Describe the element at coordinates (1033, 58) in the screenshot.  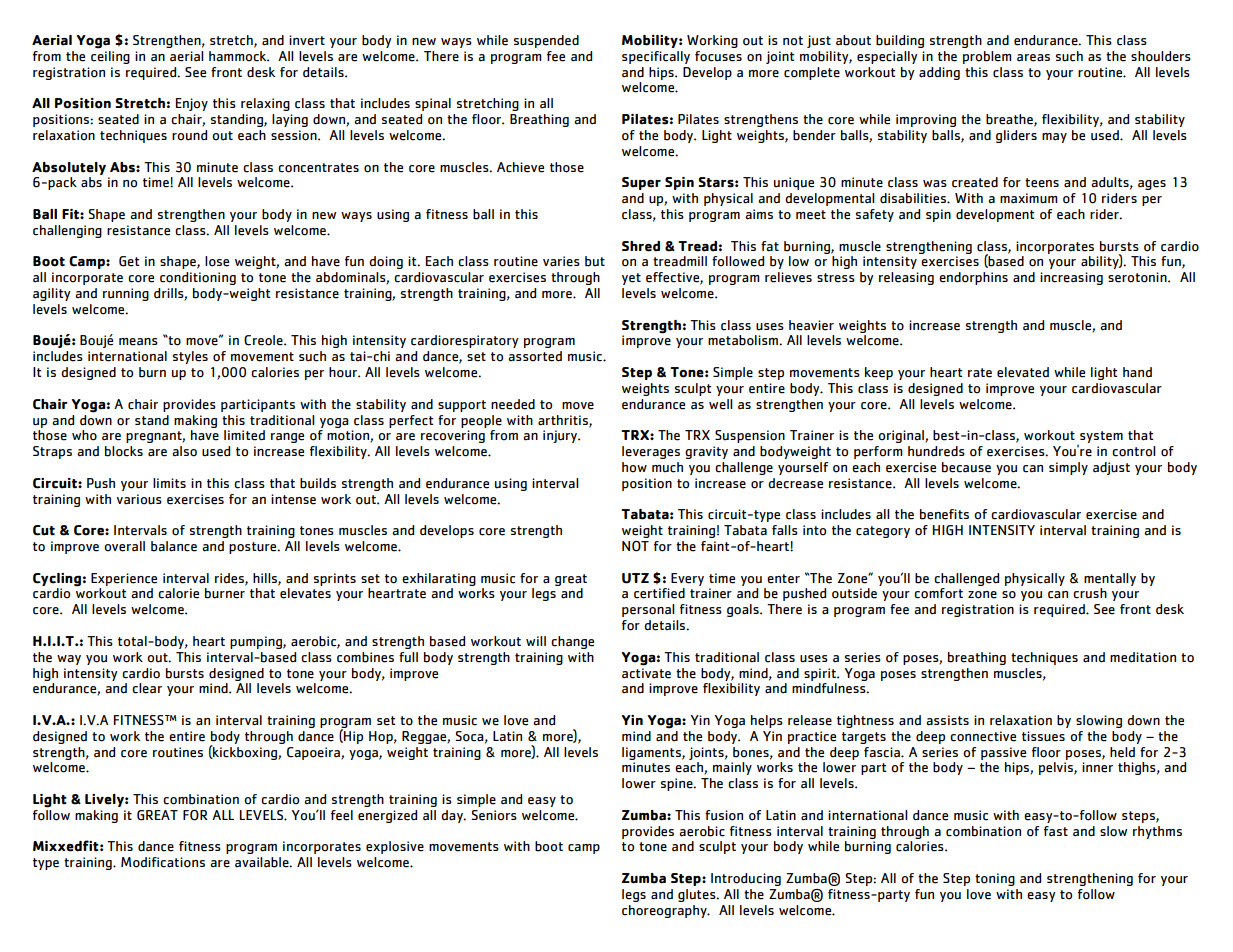
I see `areas` at that location.
